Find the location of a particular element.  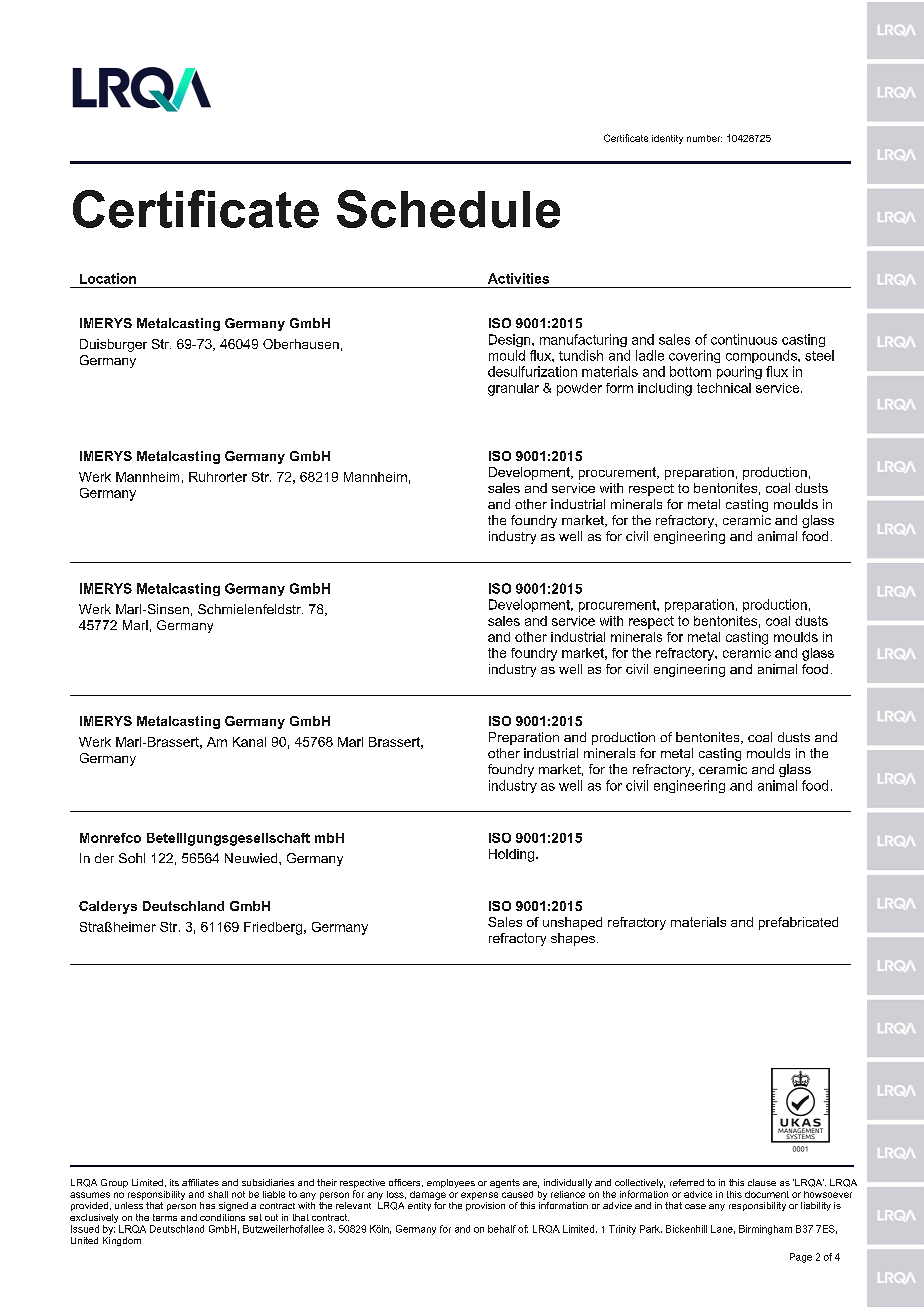

pouring is located at coordinates (739, 372).
